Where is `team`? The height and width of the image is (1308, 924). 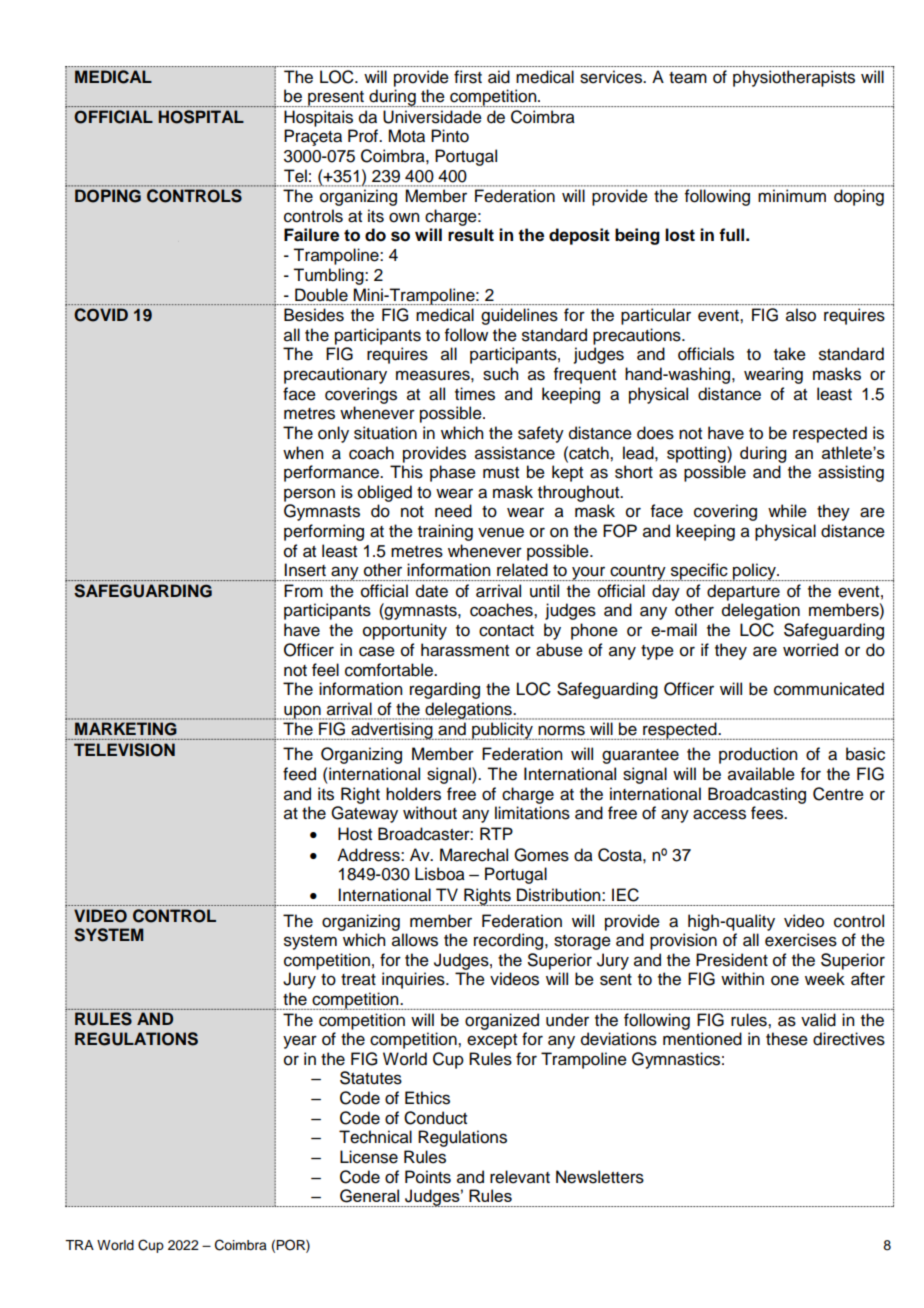
team is located at coordinates (688, 78).
